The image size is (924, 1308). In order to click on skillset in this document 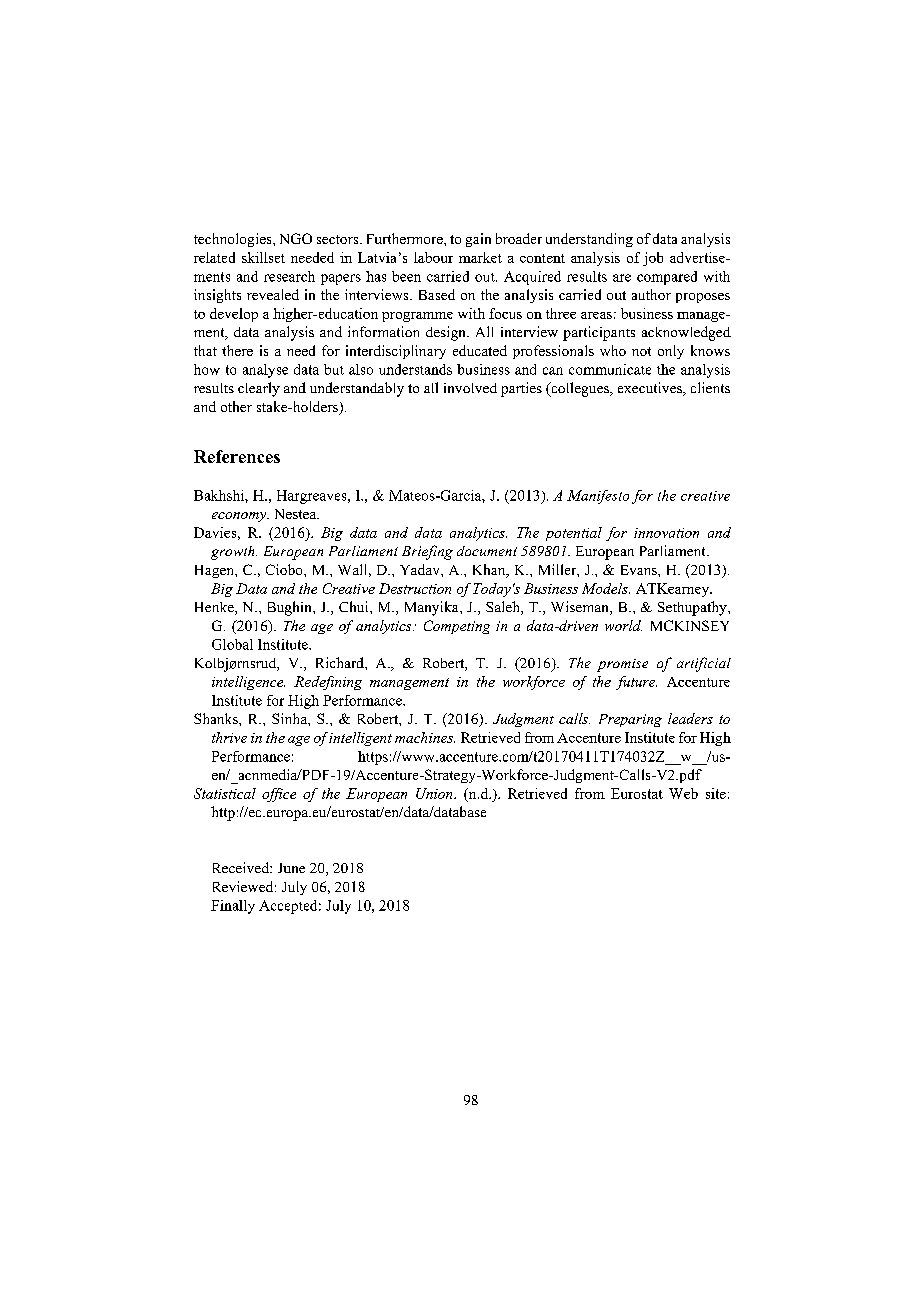, I will do `click(263, 257)`.
